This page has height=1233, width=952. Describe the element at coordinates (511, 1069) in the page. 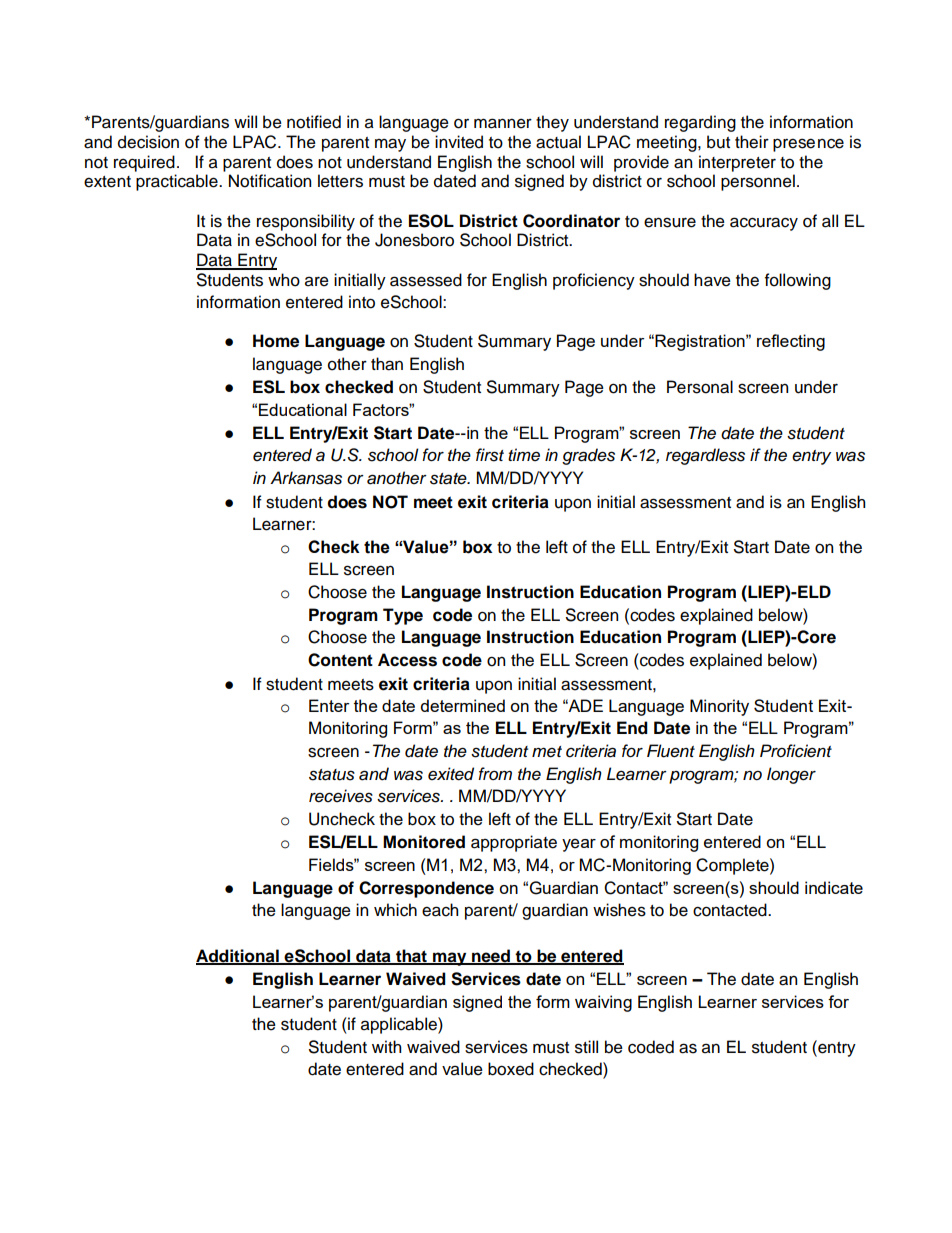

I see `boxed` at that location.
